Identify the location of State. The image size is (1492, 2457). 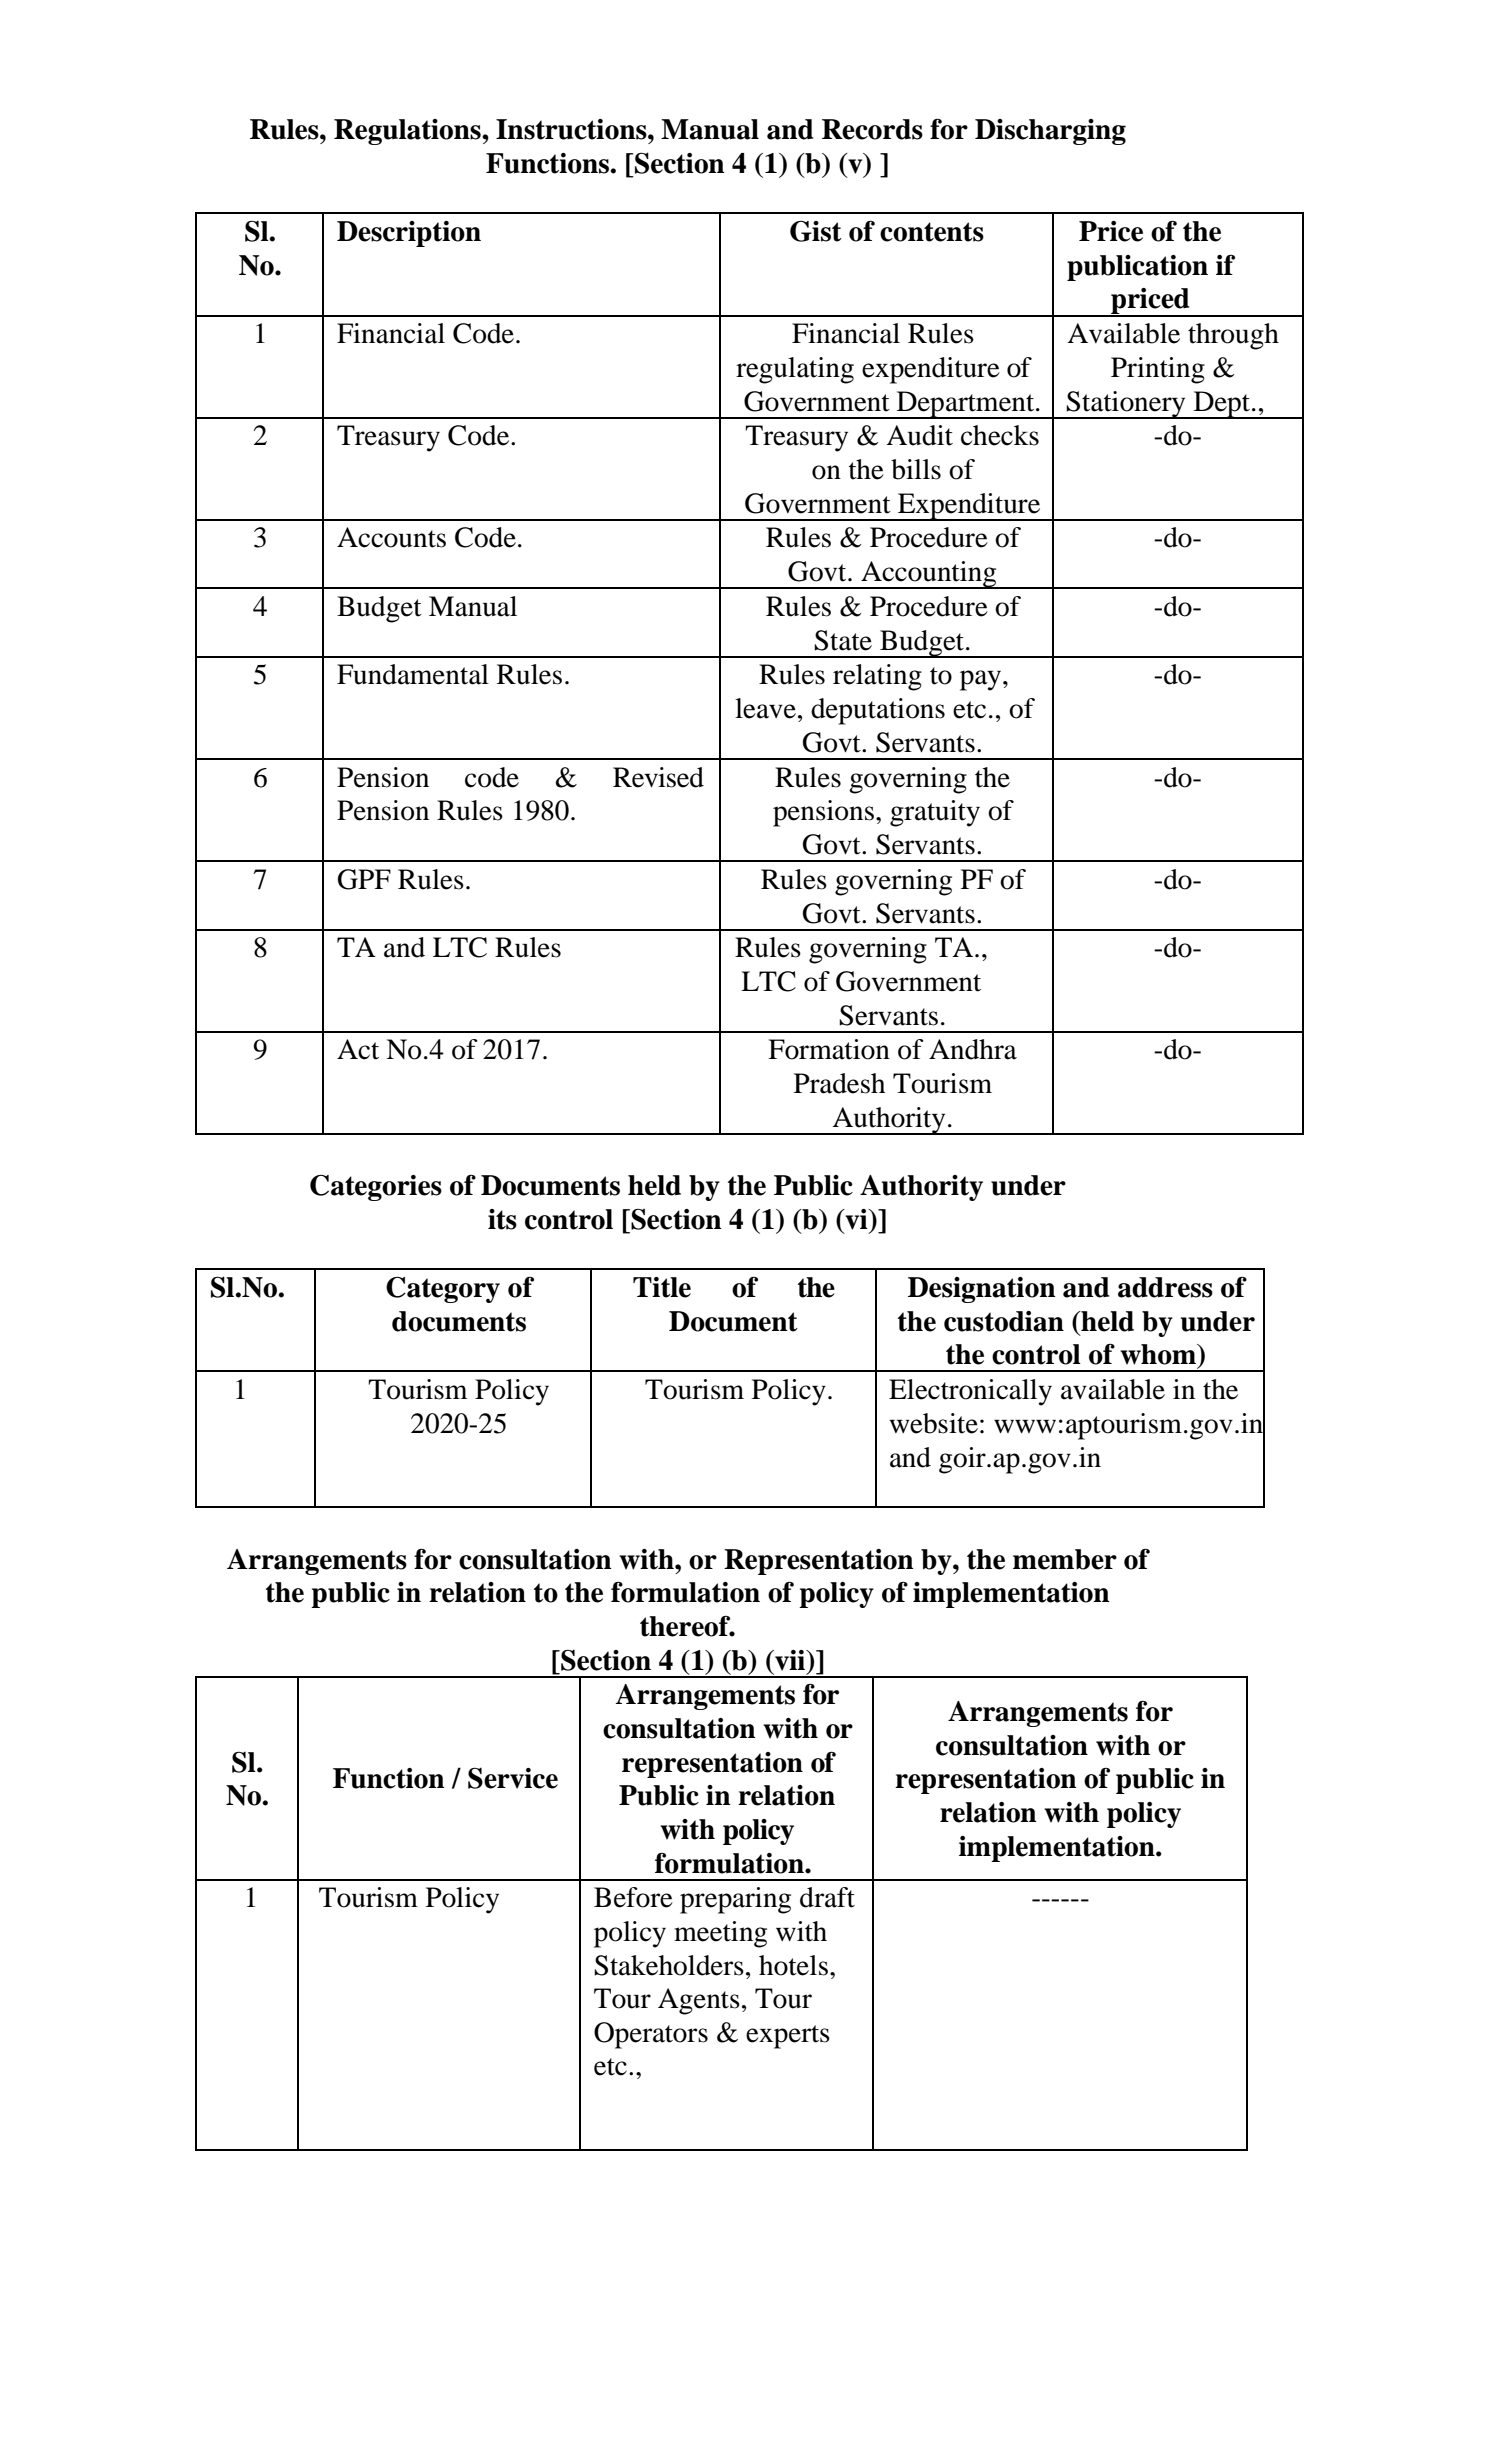
(843, 640).
